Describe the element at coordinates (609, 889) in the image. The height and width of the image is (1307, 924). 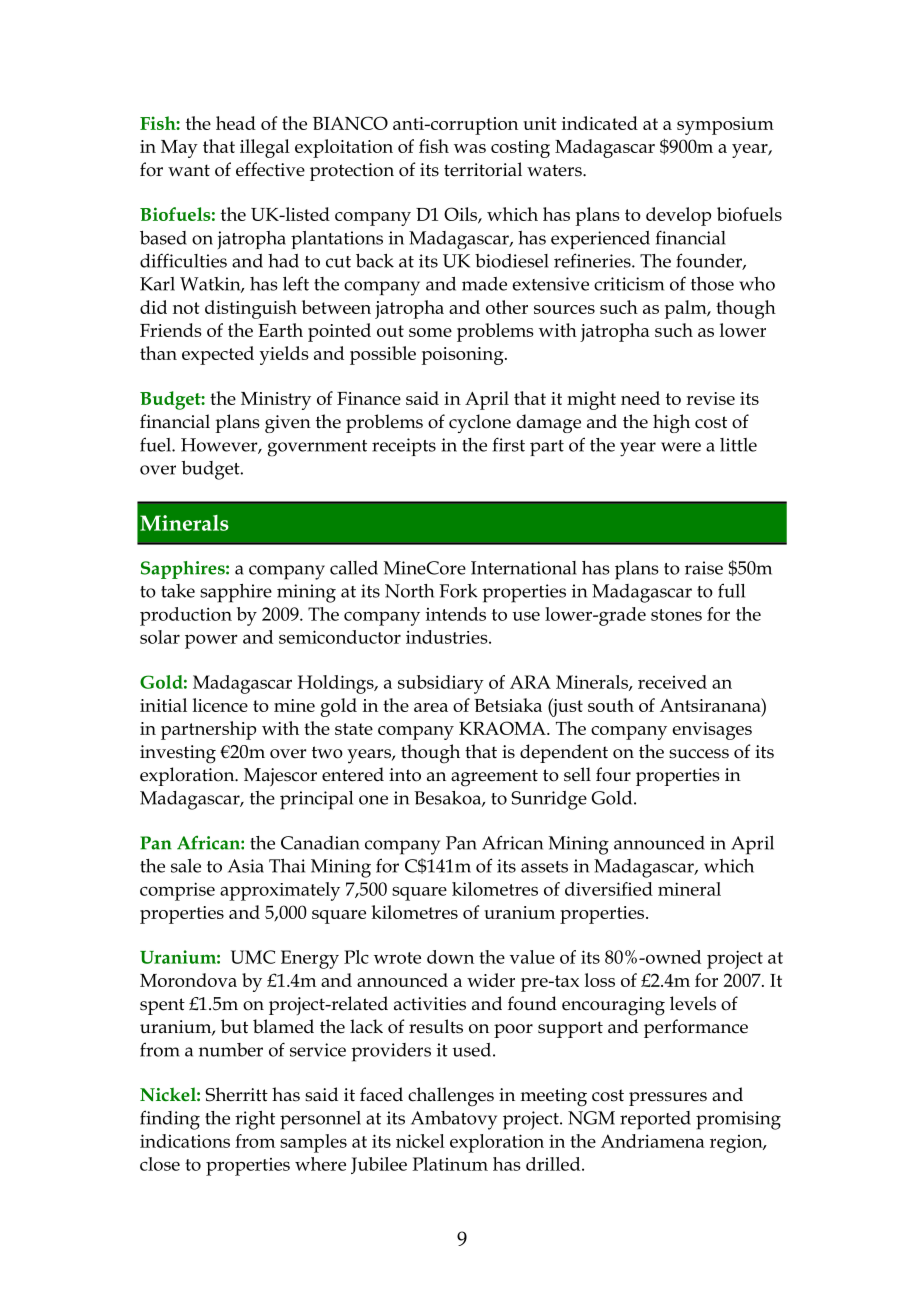
I see `diversified` at that location.
